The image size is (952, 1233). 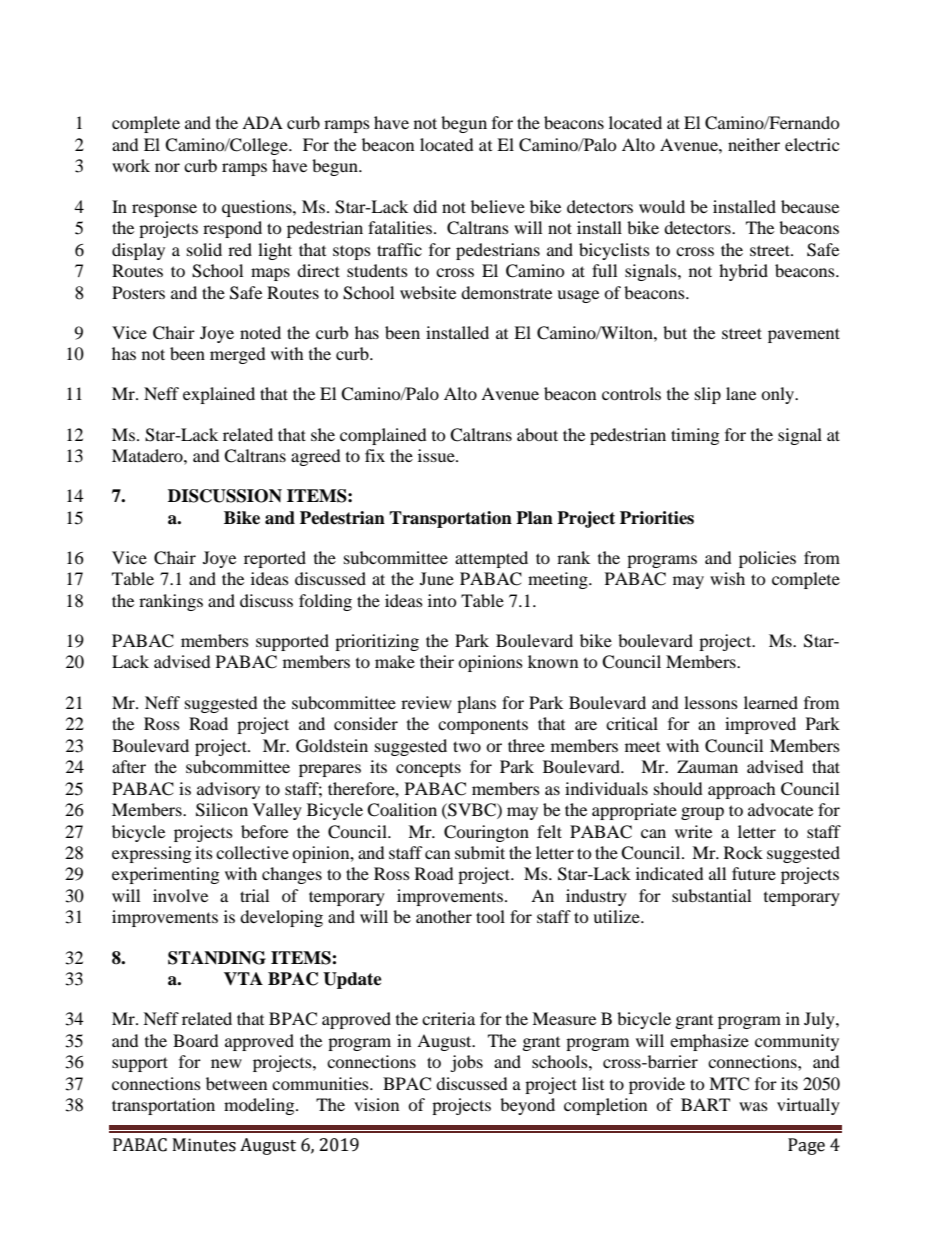 What do you see at coordinates (275, 559) in the page?
I see `reported` at bounding box center [275, 559].
